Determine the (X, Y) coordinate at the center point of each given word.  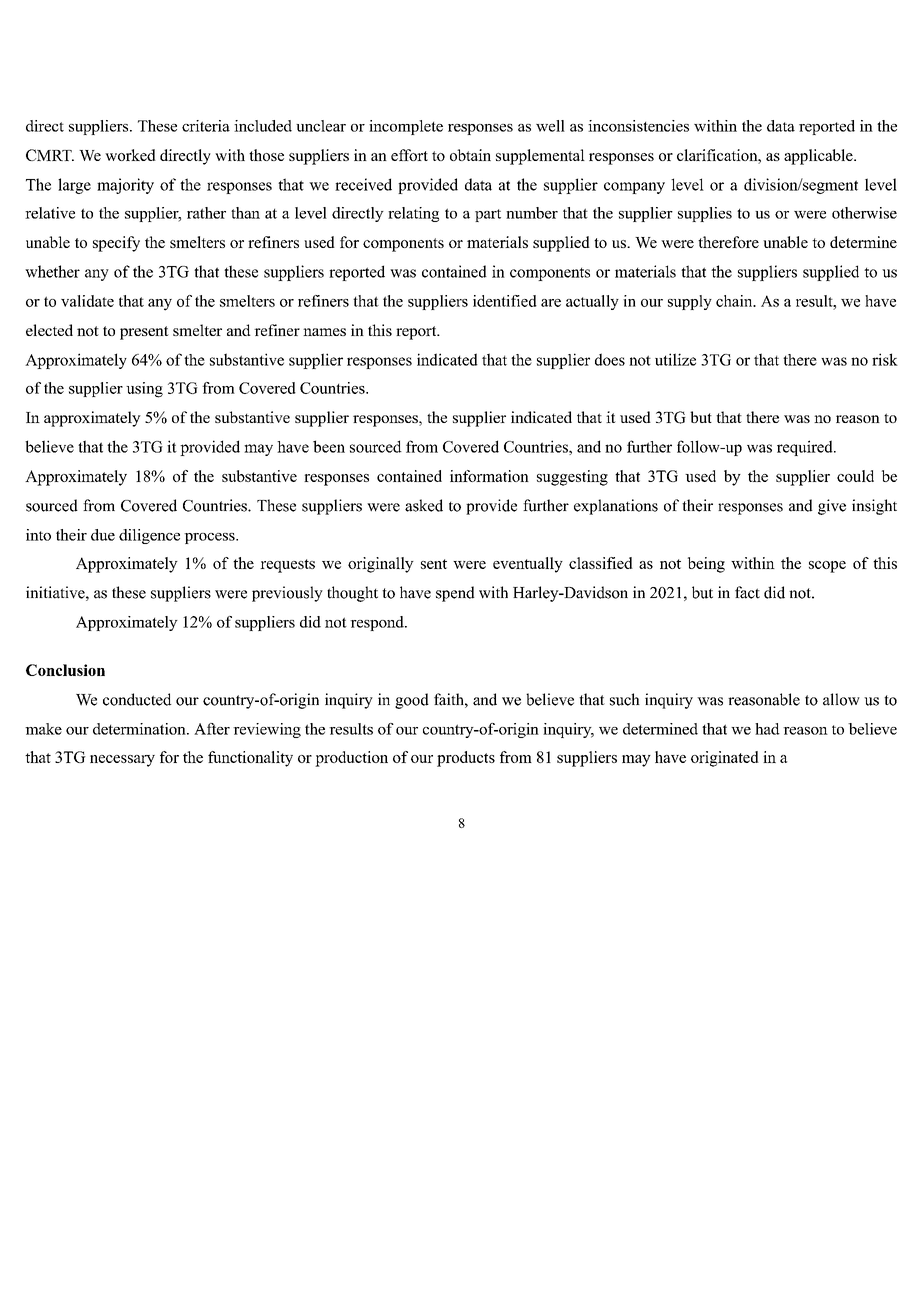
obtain (470, 155)
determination (140, 729)
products (466, 759)
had (767, 729)
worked (130, 155)
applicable (819, 157)
